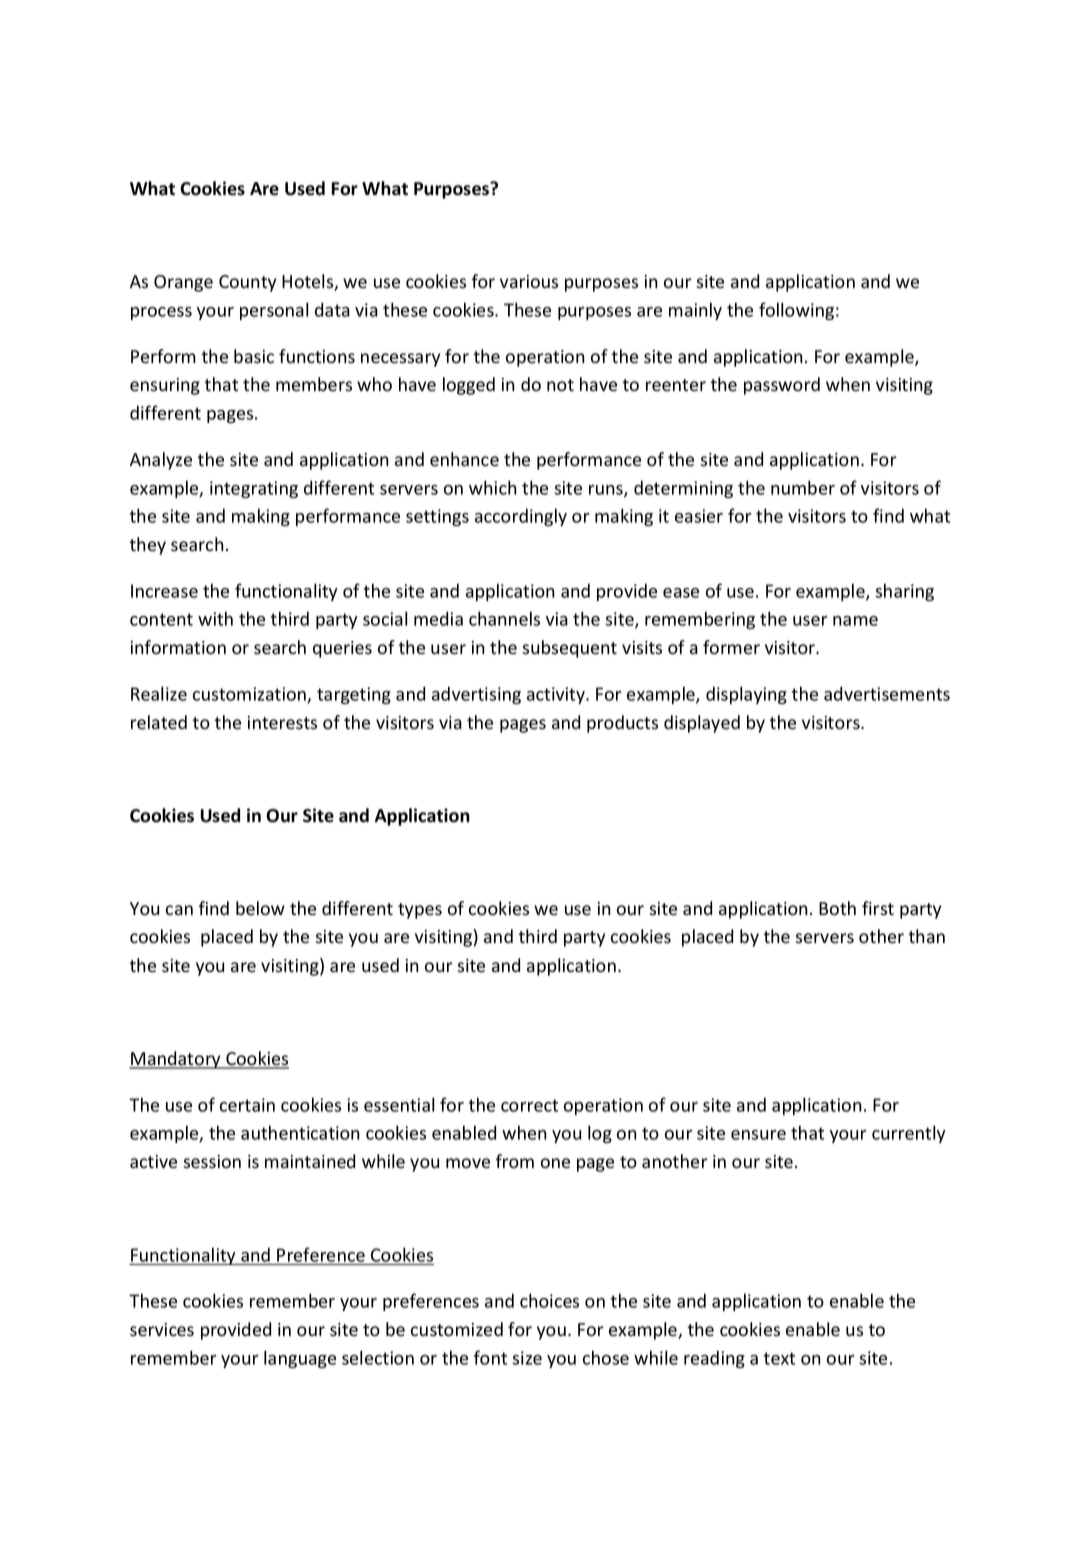  Describe the element at coordinates (274, 311) in the page. I see `personal` at that location.
